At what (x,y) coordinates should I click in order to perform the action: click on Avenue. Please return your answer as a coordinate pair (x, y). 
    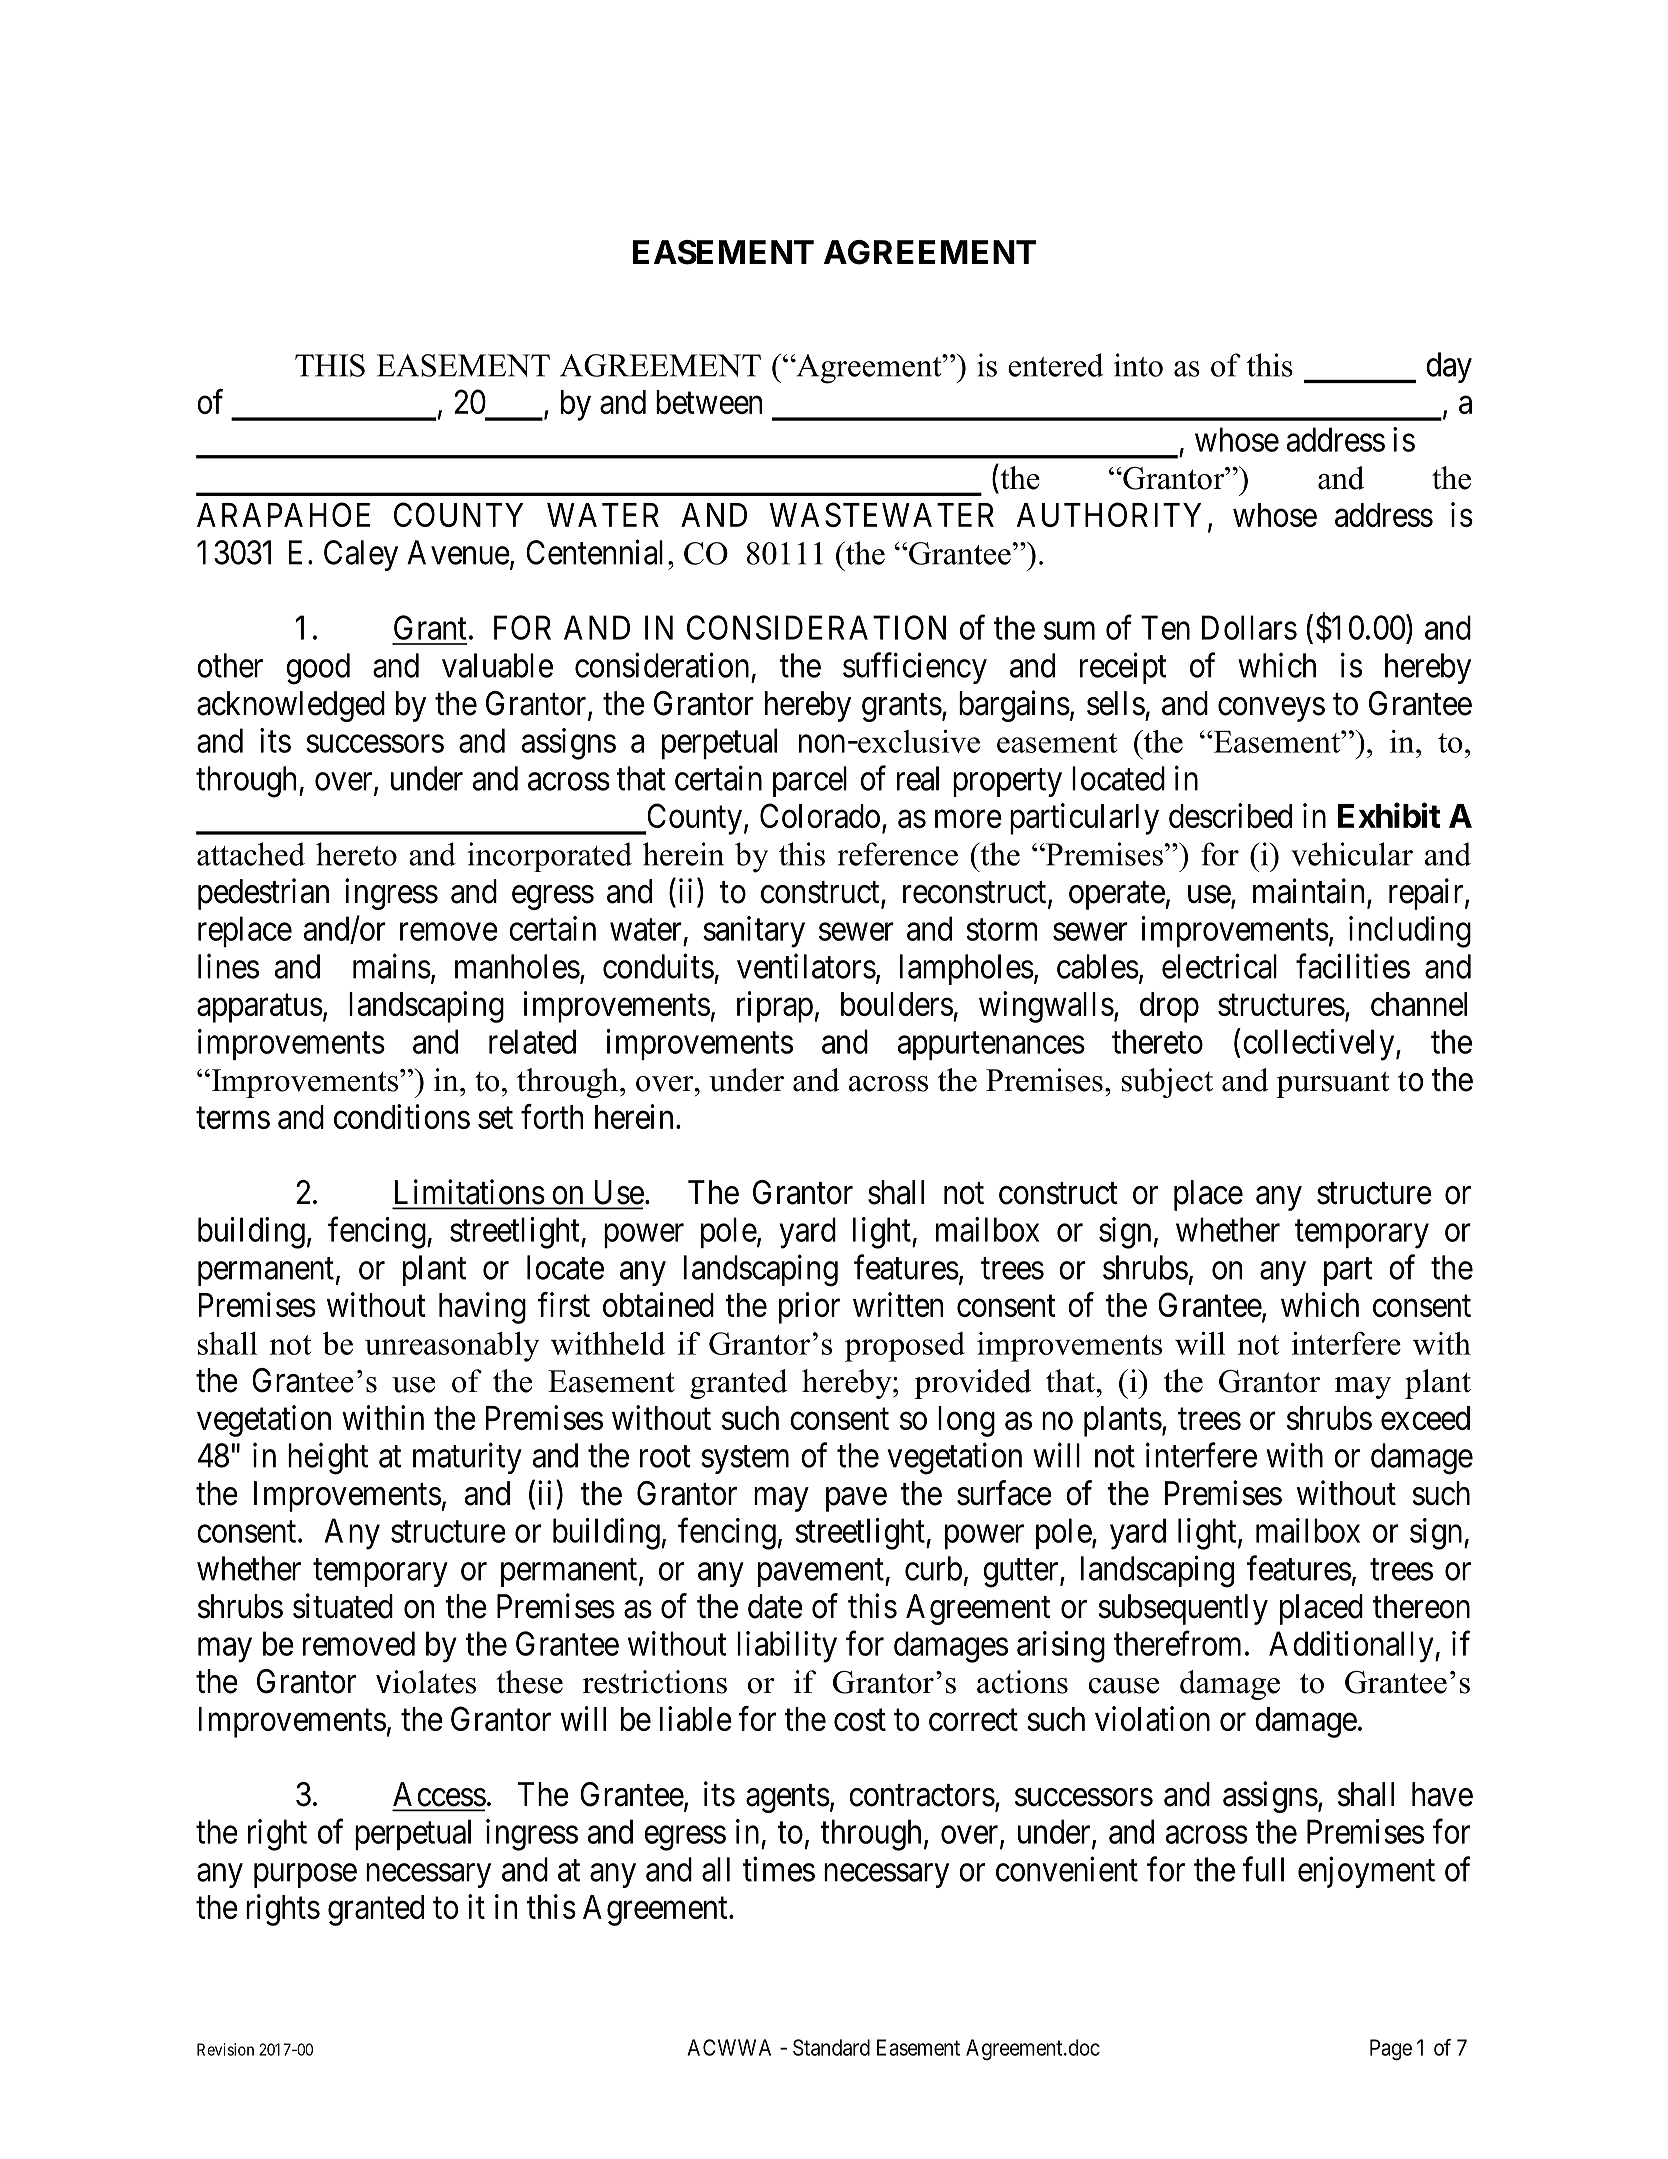
    Looking at the image, I should click on (458, 552).
